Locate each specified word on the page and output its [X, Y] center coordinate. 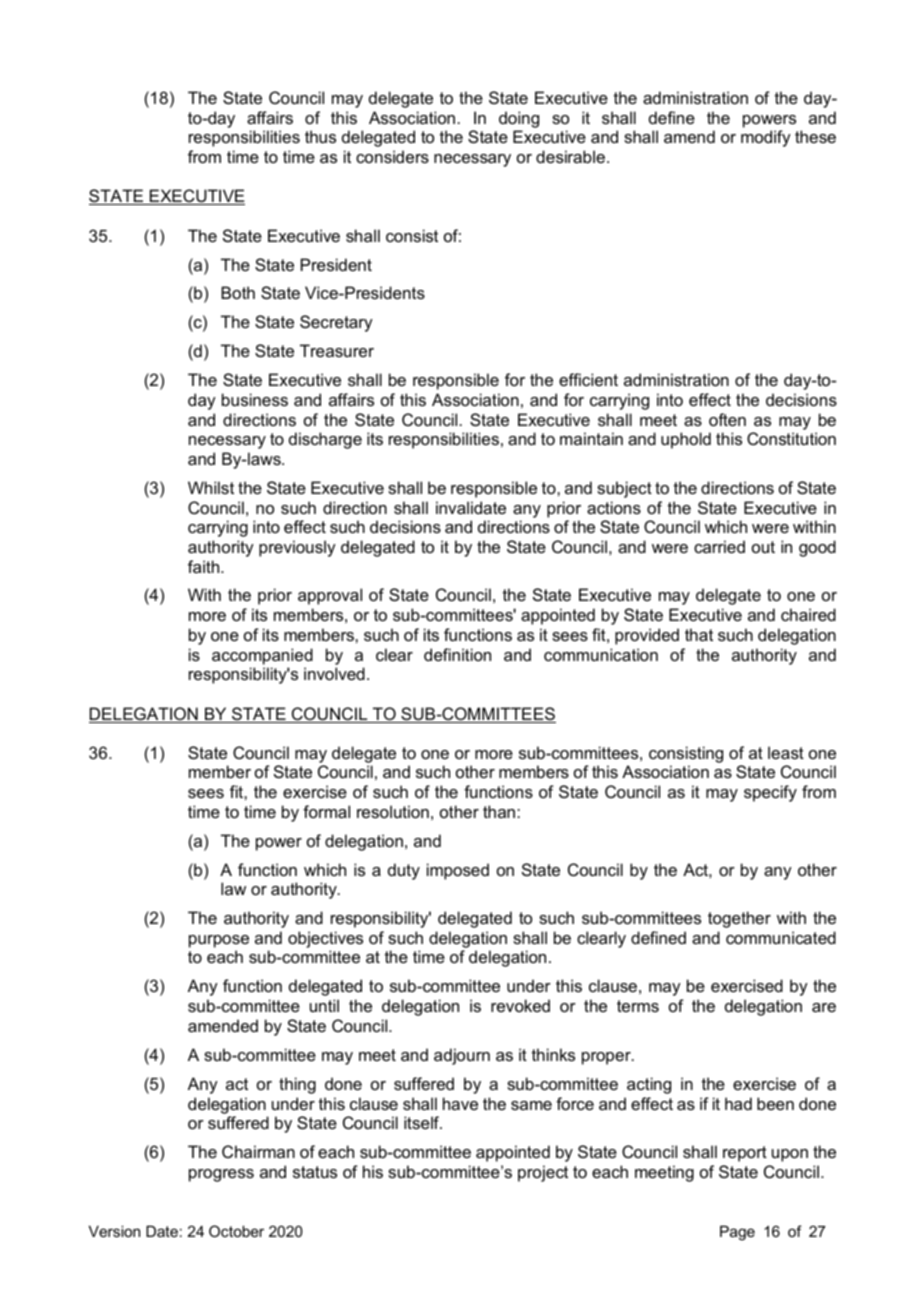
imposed [458, 871]
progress [221, 1175]
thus [320, 136]
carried [719, 546]
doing [519, 119]
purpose [219, 941]
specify [770, 793]
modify [766, 138]
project [543, 1173]
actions [614, 507]
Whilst [211, 487]
